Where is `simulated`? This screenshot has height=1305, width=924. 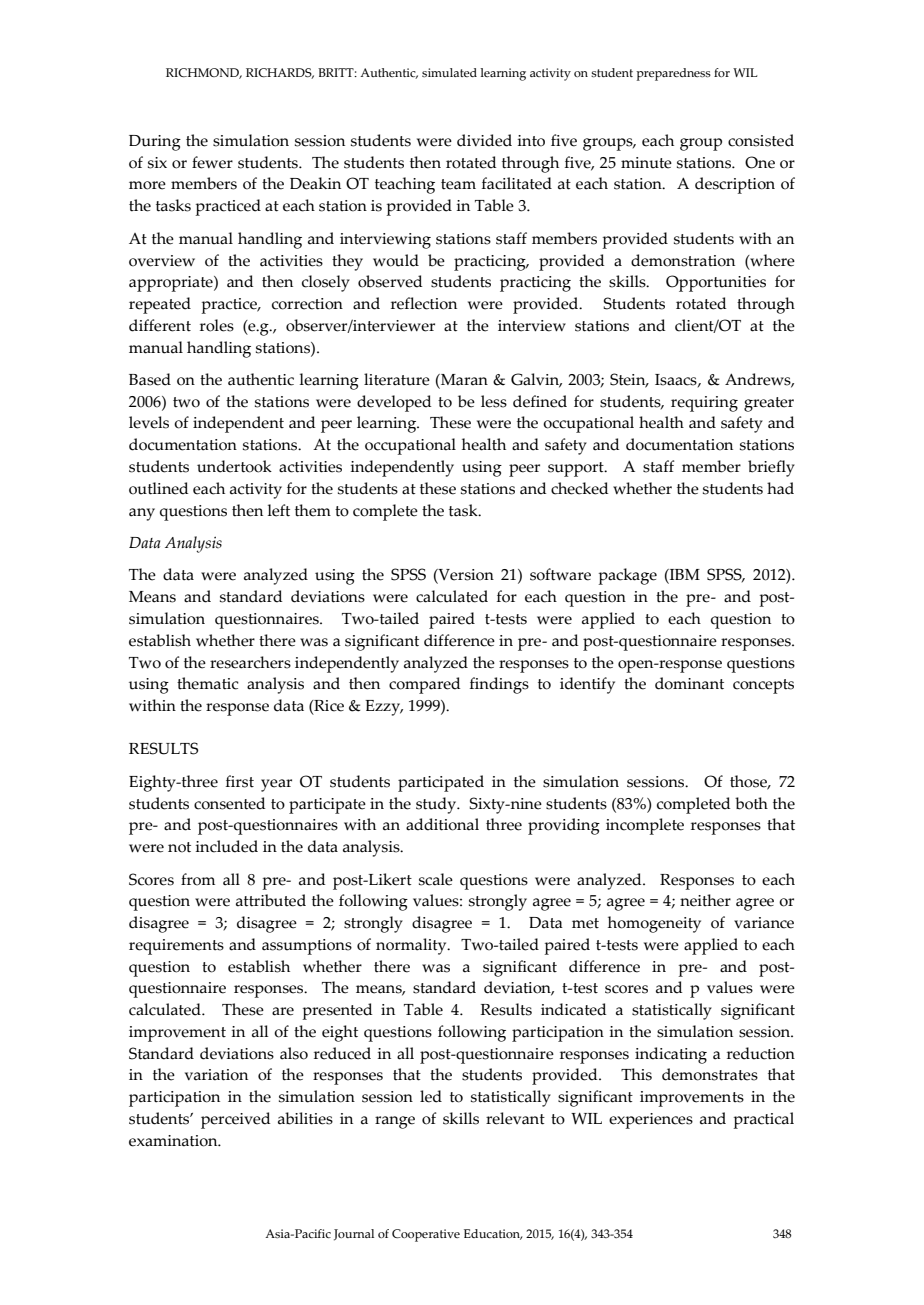 simulated is located at coordinates (449, 72).
